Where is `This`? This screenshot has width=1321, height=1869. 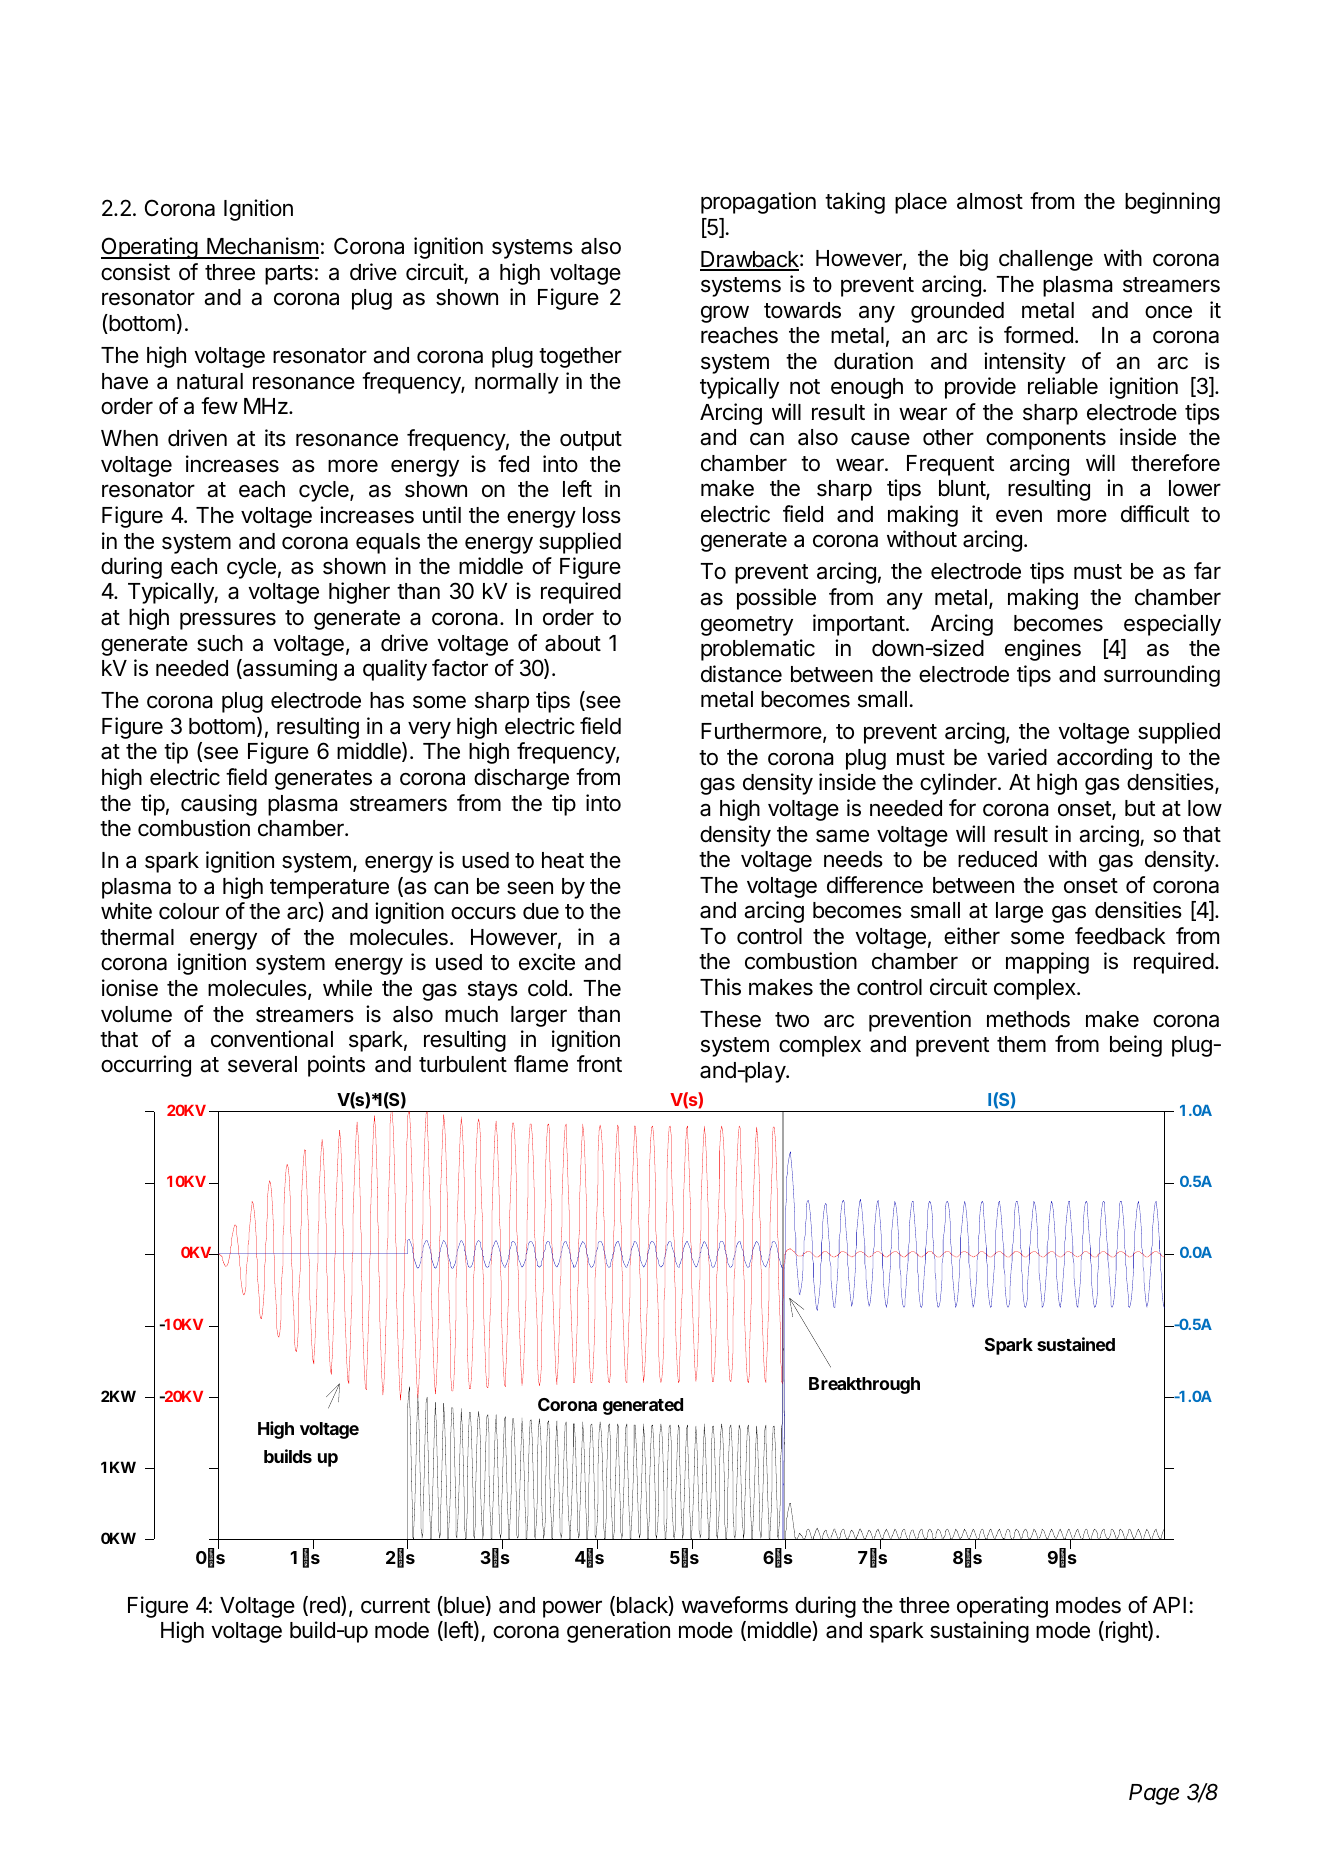 This is located at coordinates (720, 987).
